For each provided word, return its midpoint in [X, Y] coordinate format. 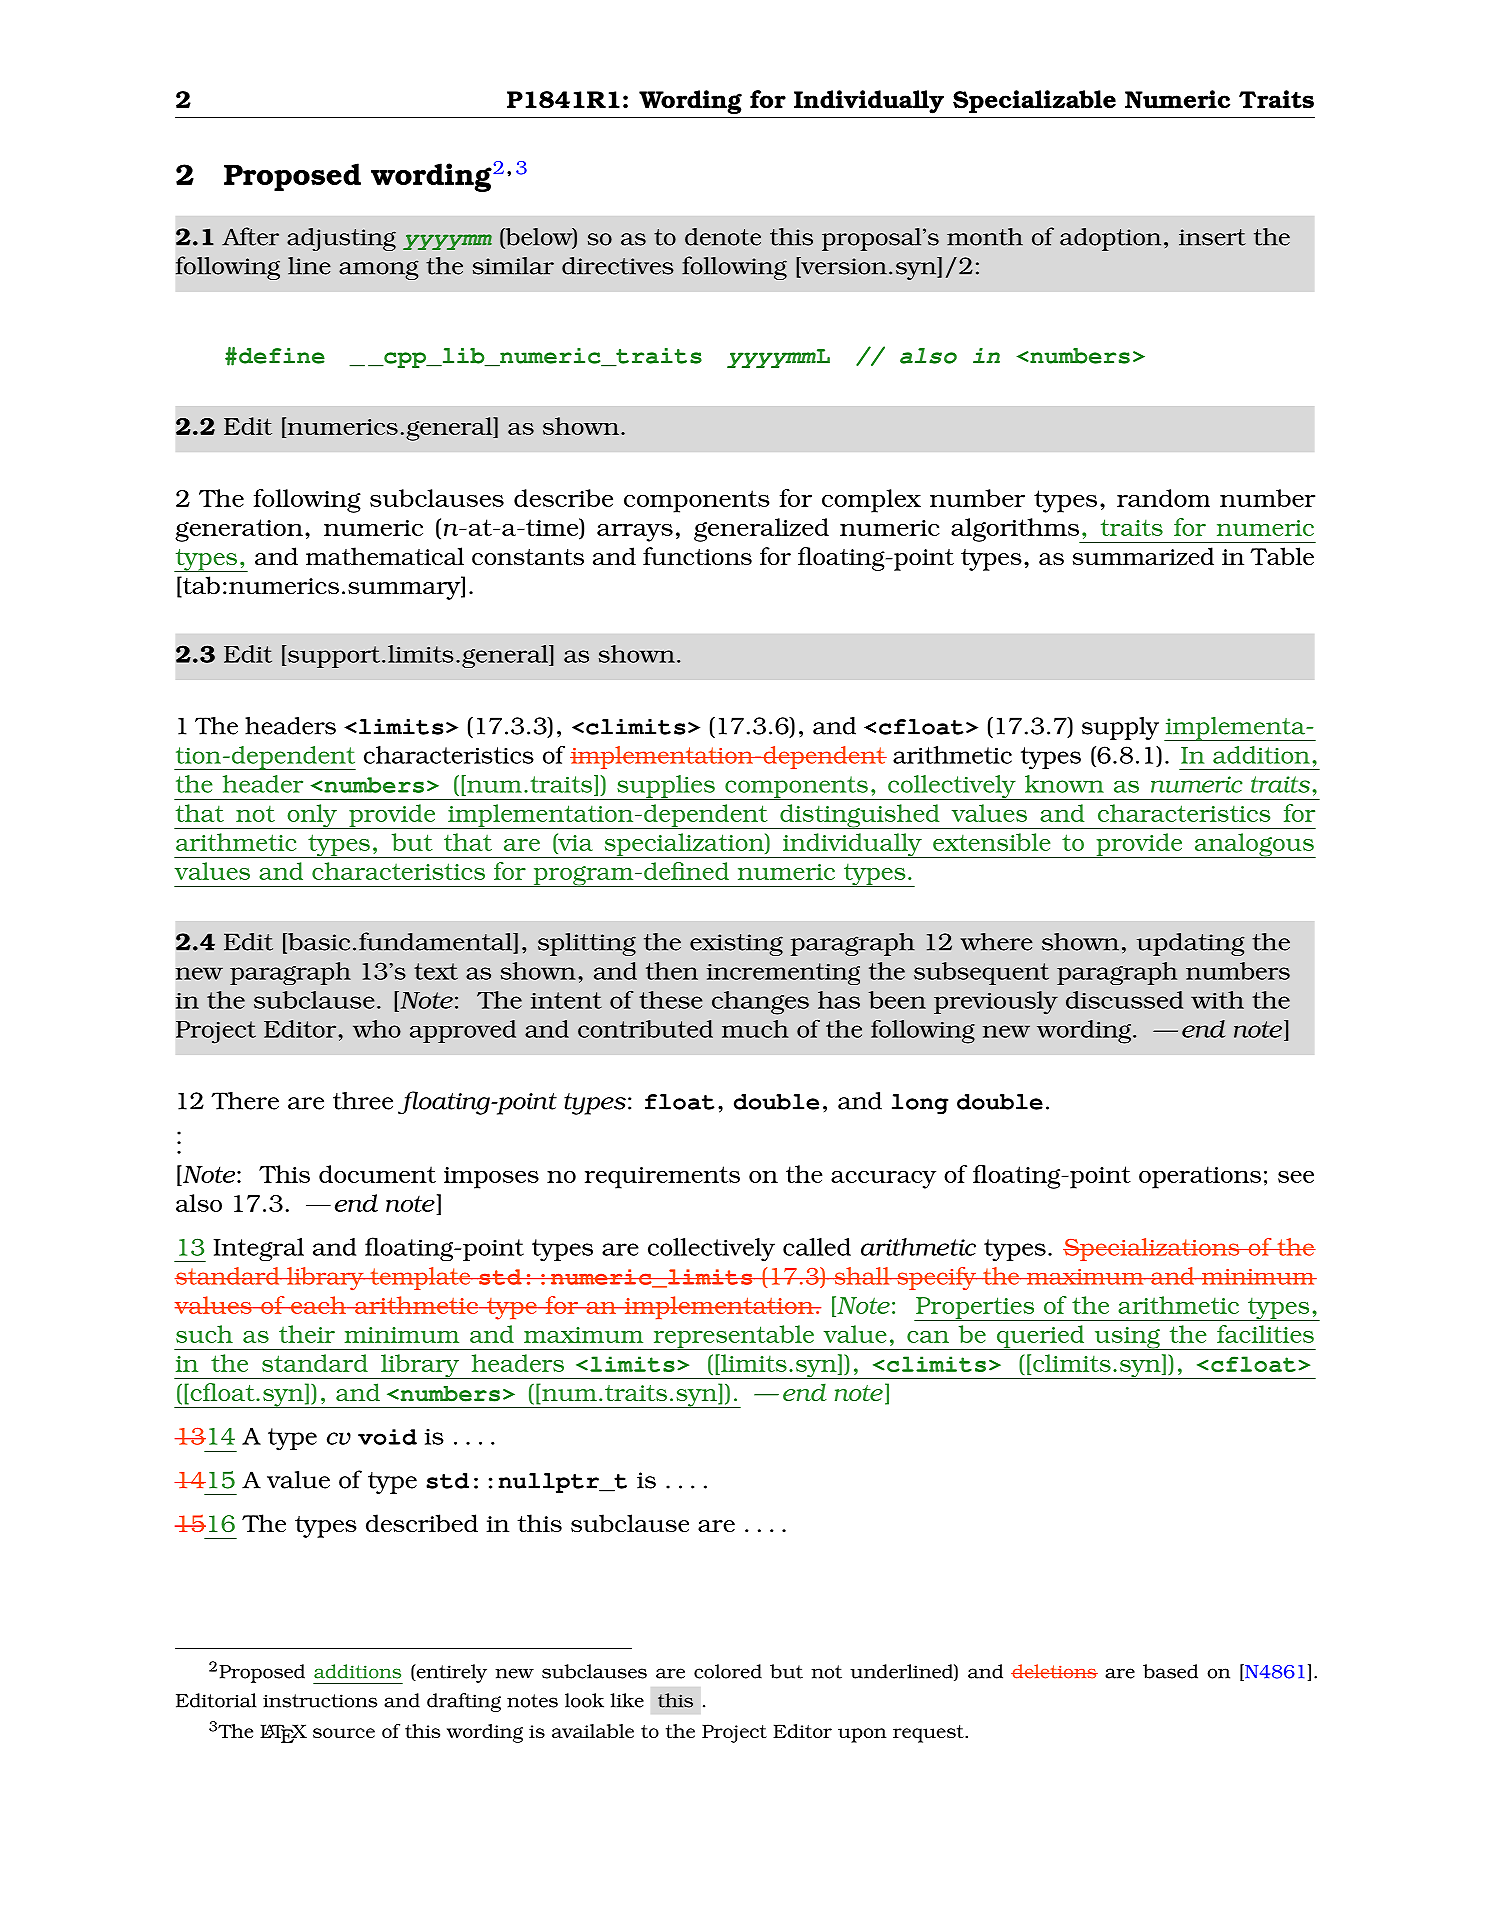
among [379, 270]
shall [862, 1276]
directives [618, 266]
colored [728, 1671]
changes [760, 1003]
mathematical [385, 556]
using [1127, 1338]
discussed [1124, 1000]
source [344, 1733]
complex [871, 501]
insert [1212, 237]
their [307, 1334]
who [377, 1029]
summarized [1143, 556]
